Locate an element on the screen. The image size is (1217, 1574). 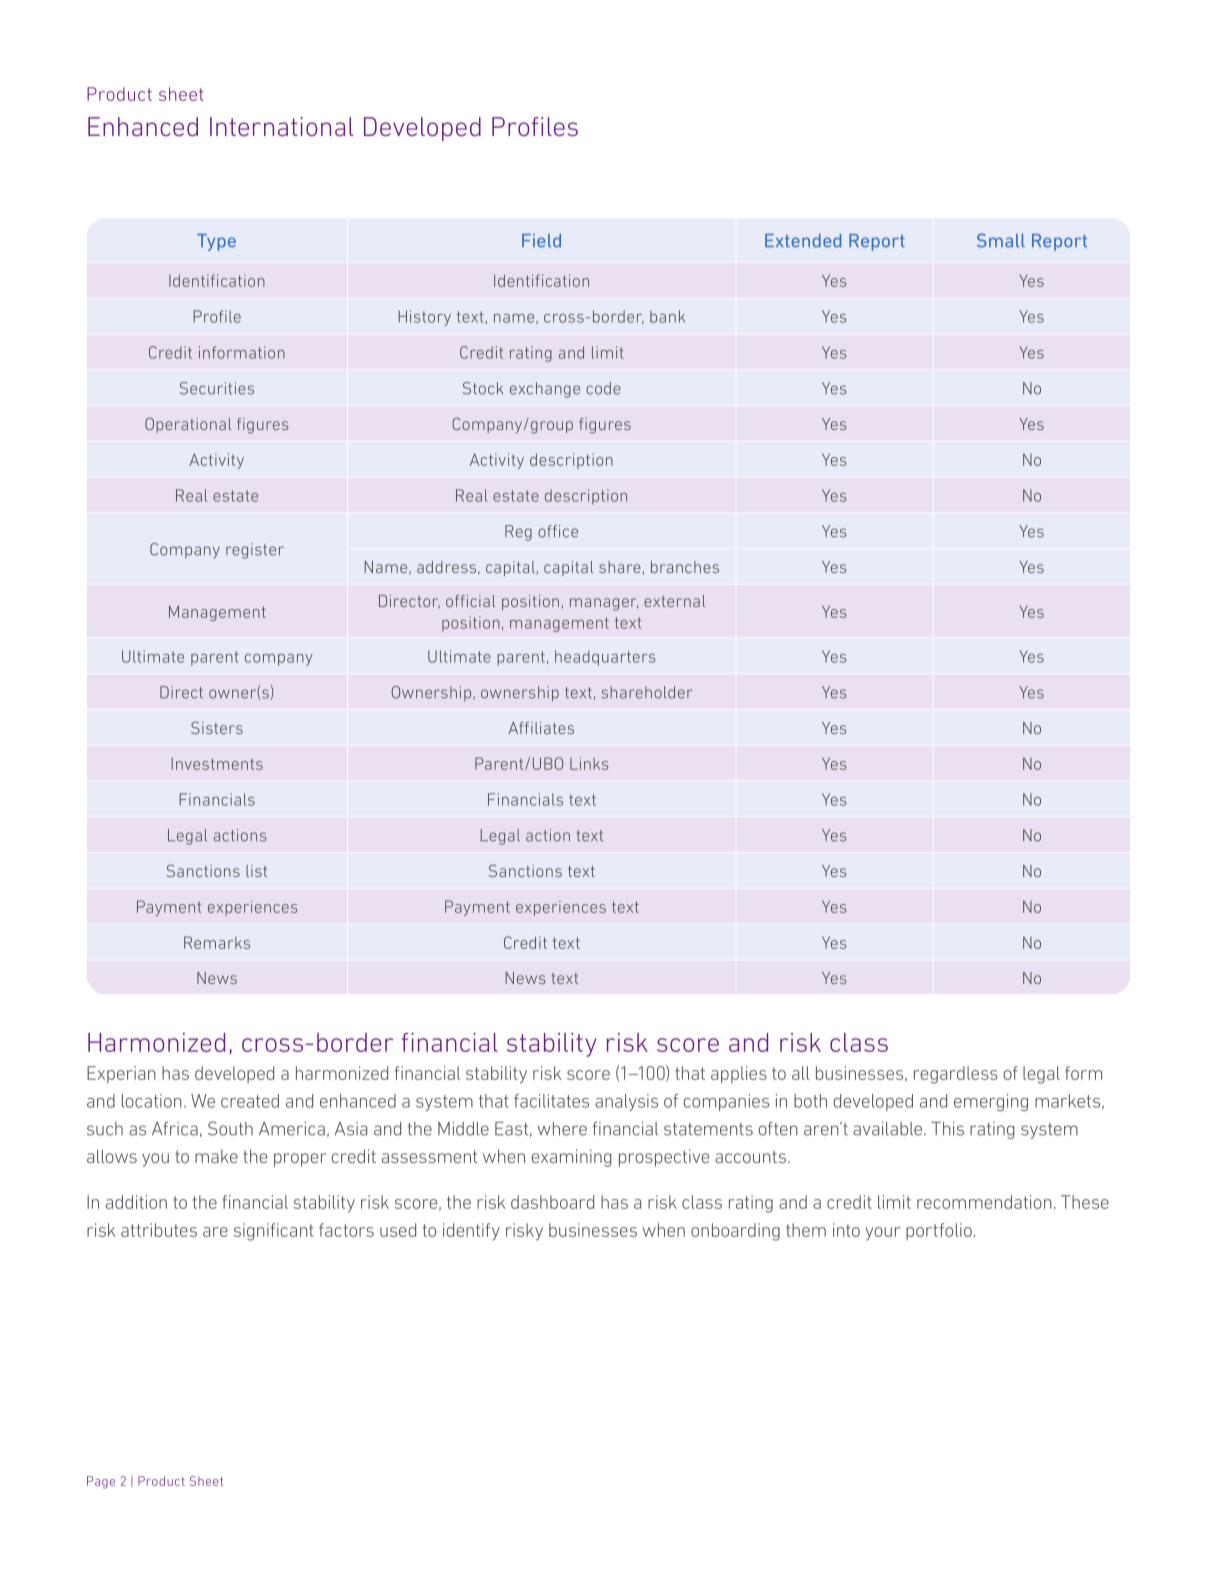
Page is located at coordinates (101, 1482).
